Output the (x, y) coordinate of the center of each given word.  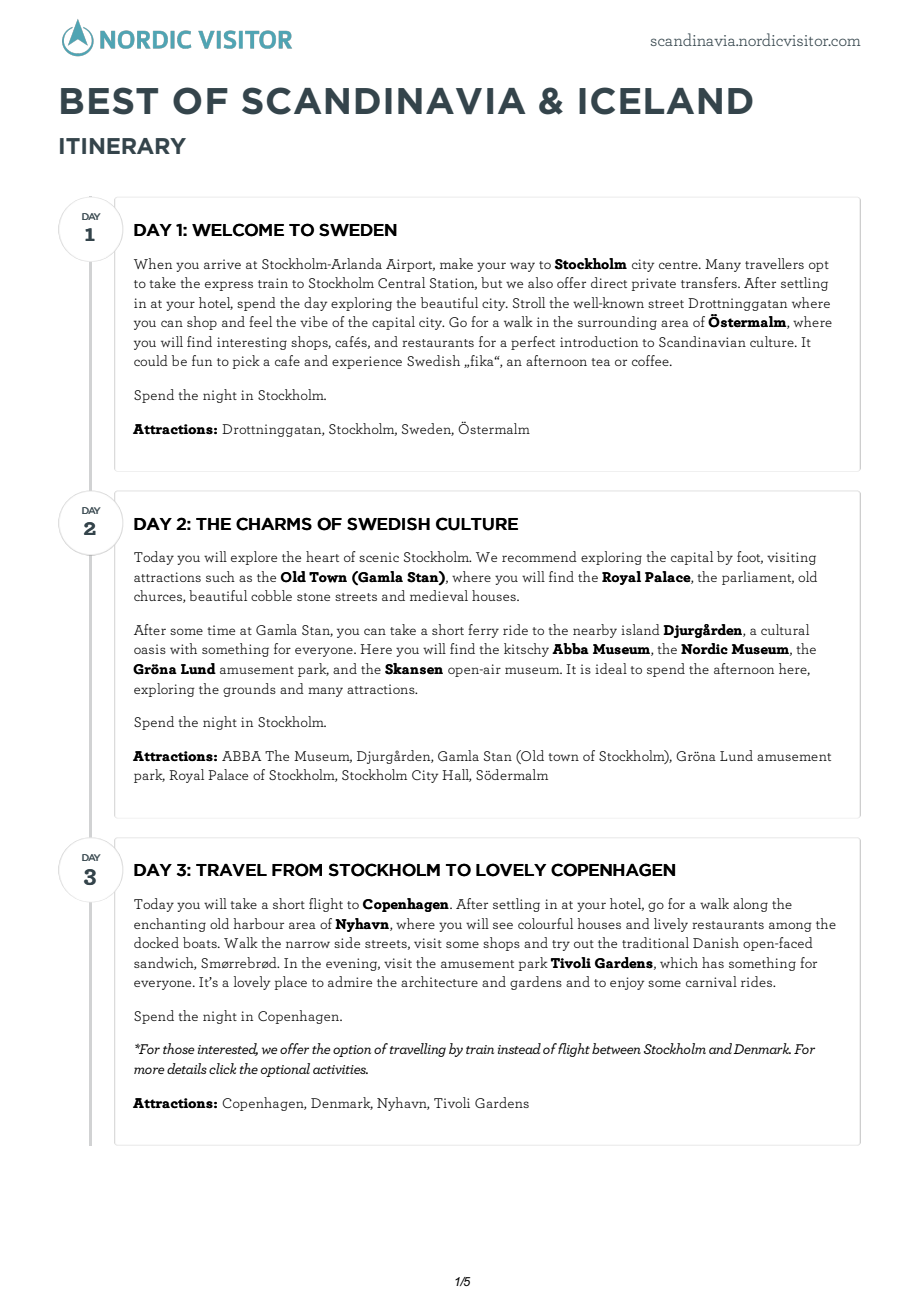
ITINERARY (123, 146)
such (220, 576)
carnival (711, 981)
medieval (439, 595)
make (456, 263)
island (640, 629)
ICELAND (666, 101)
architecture (439, 981)
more (149, 1070)
